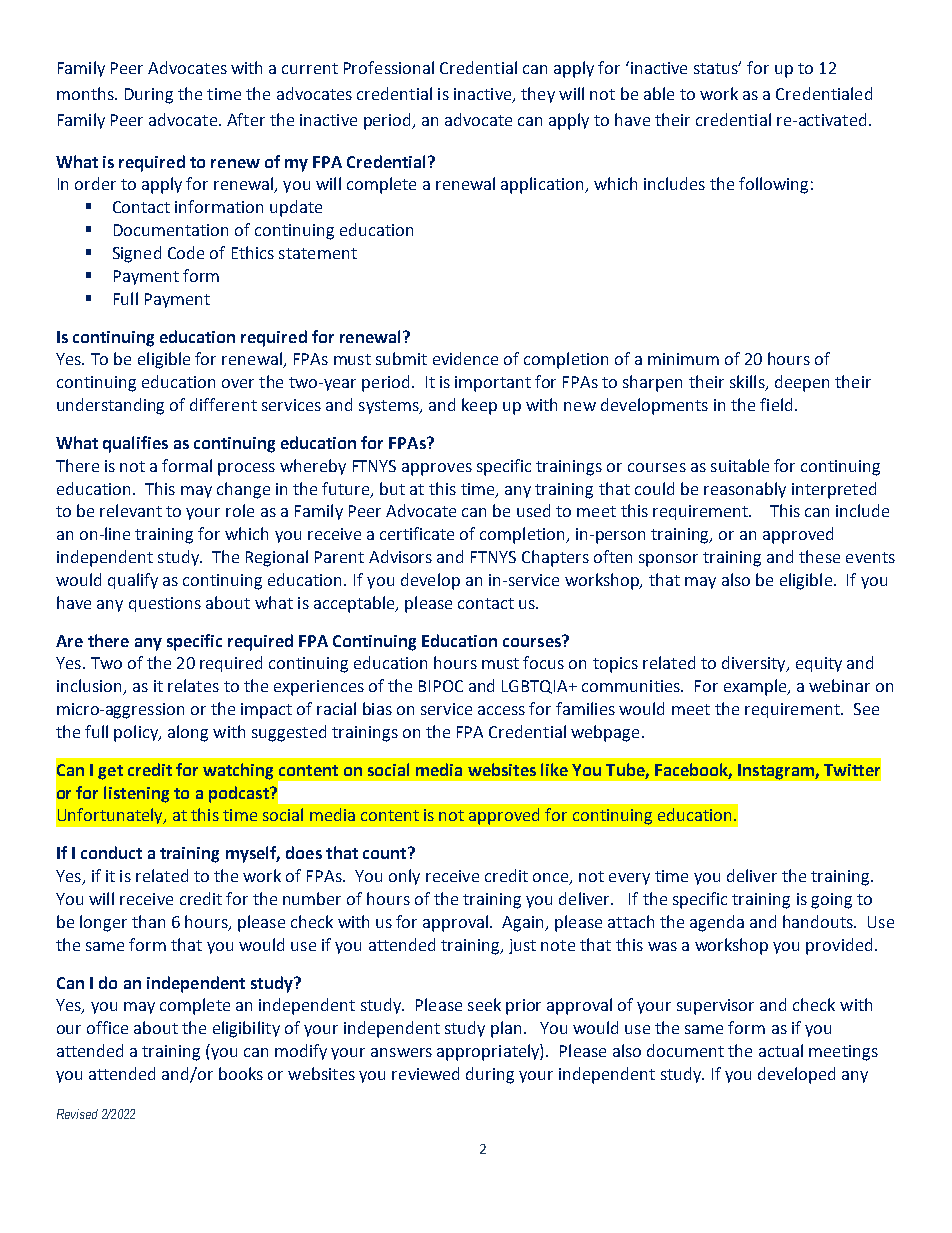 The image size is (952, 1233). Describe the element at coordinates (538, 95) in the document. I see `they` at that location.
